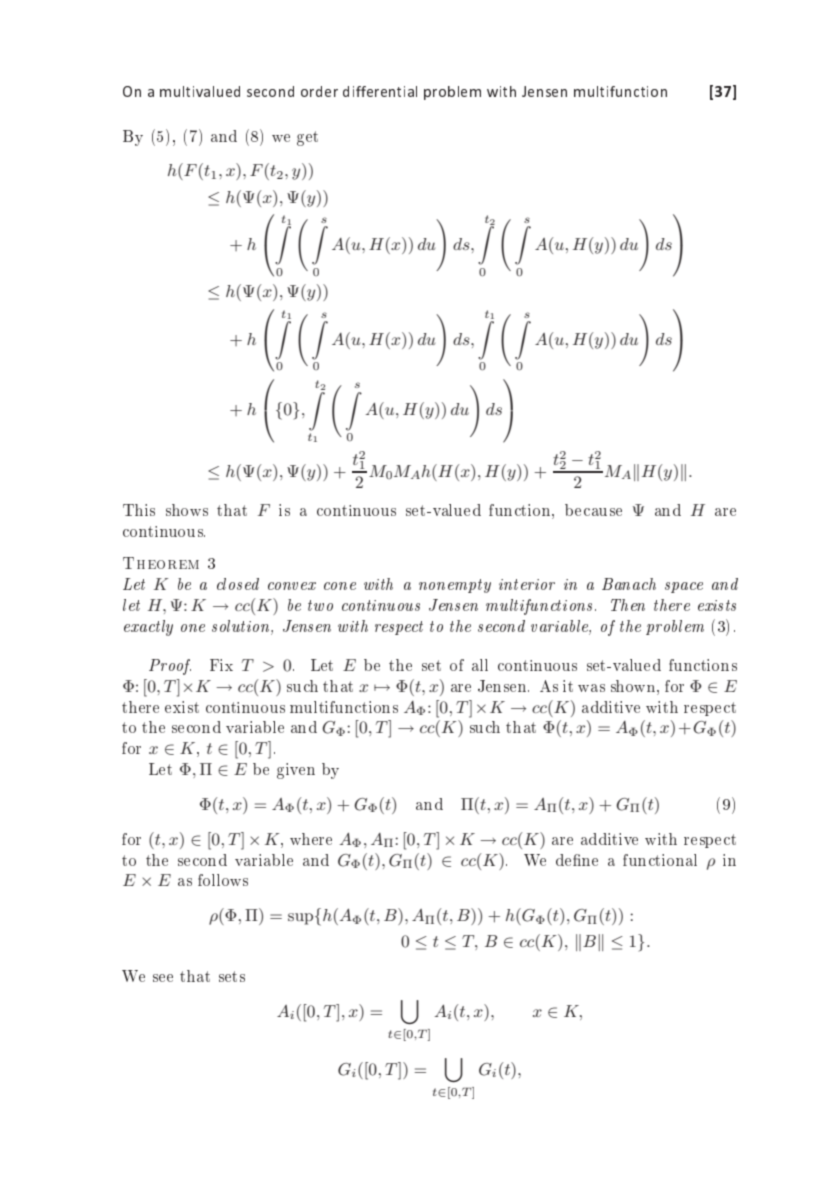 Image resolution: width=836 pixels, height=1178 pixels. I want to click on shows, so click(187, 510).
